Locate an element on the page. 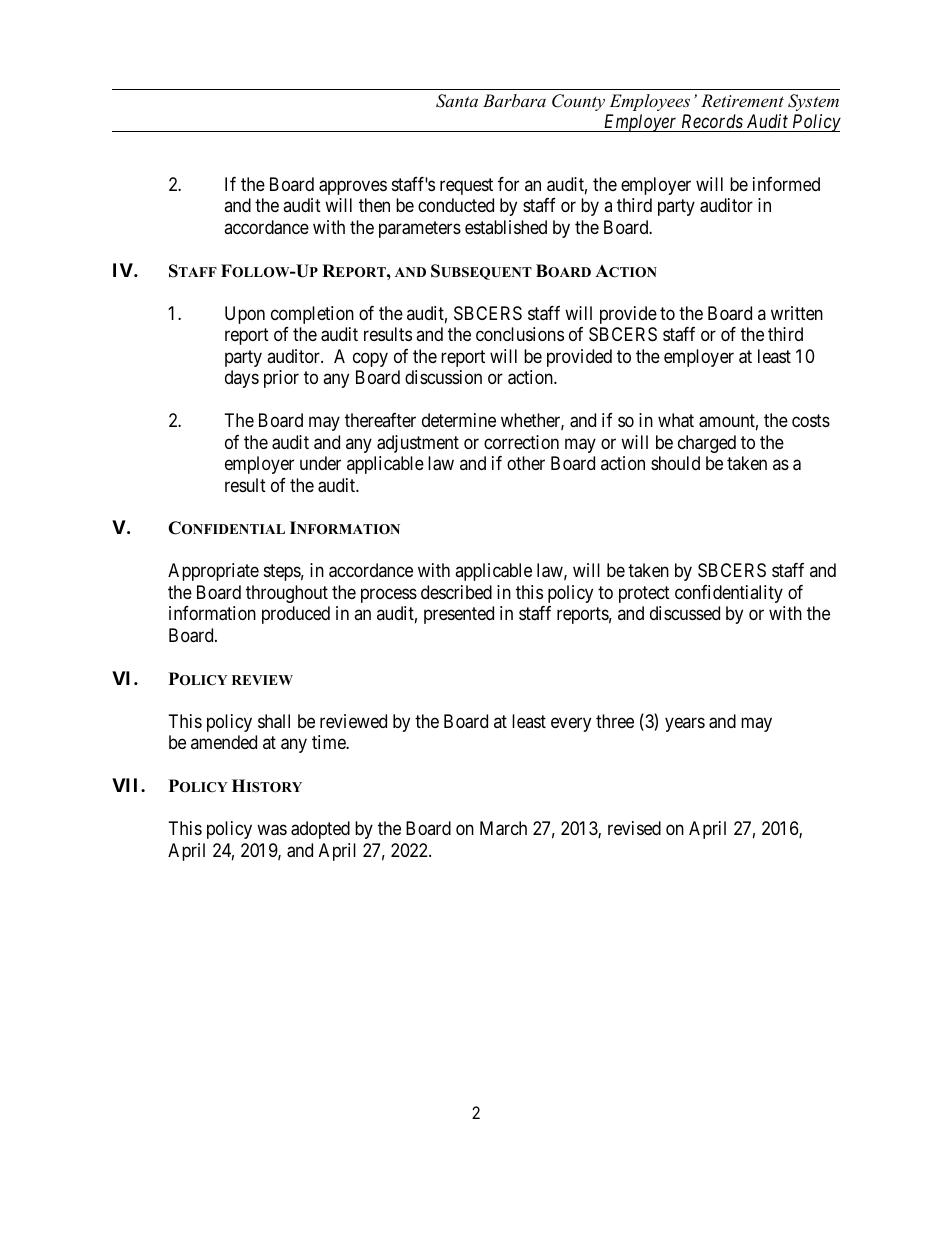 The width and height of the page is (952, 1233). under is located at coordinates (320, 463).
